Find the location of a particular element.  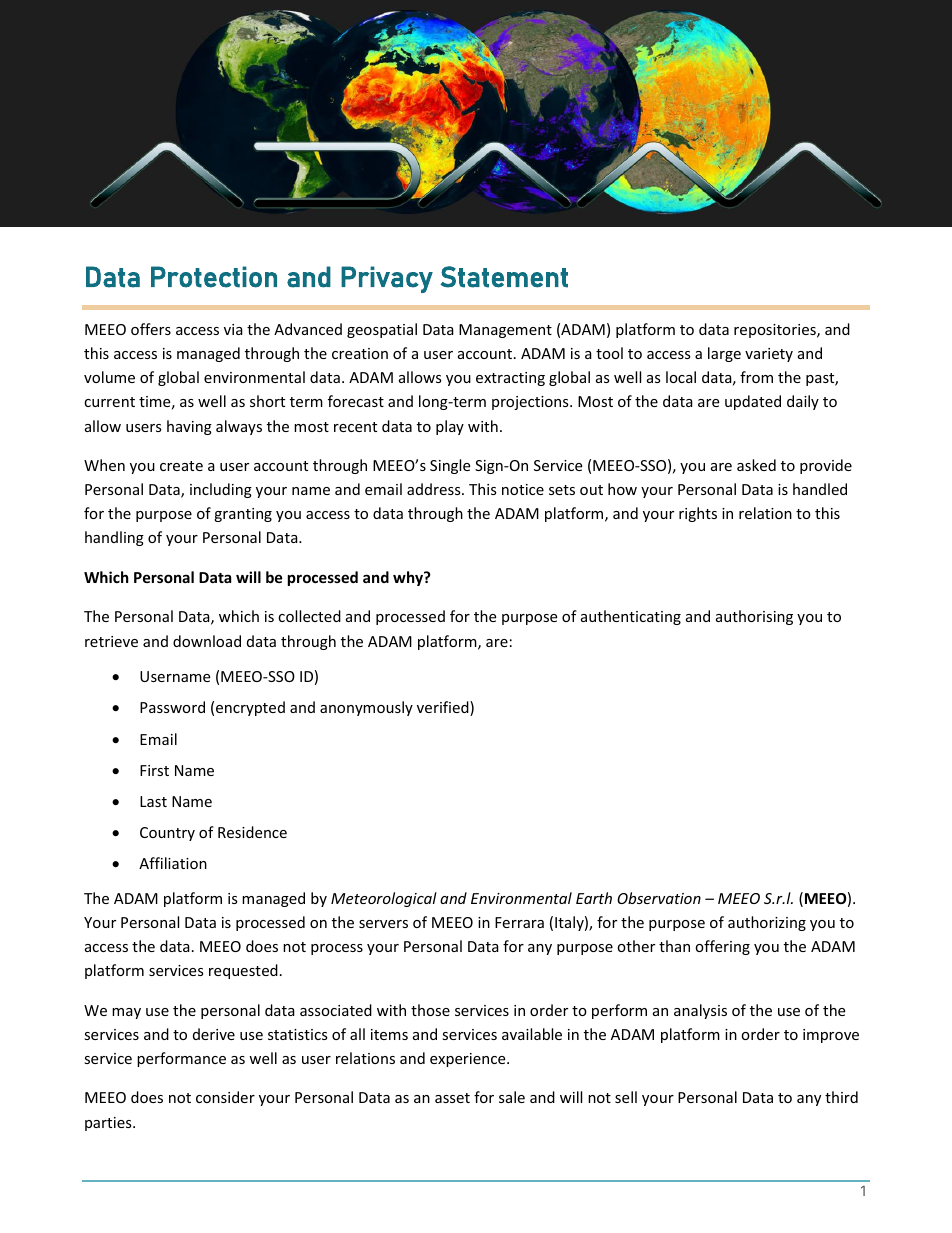

address is located at coordinates (435, 489).
